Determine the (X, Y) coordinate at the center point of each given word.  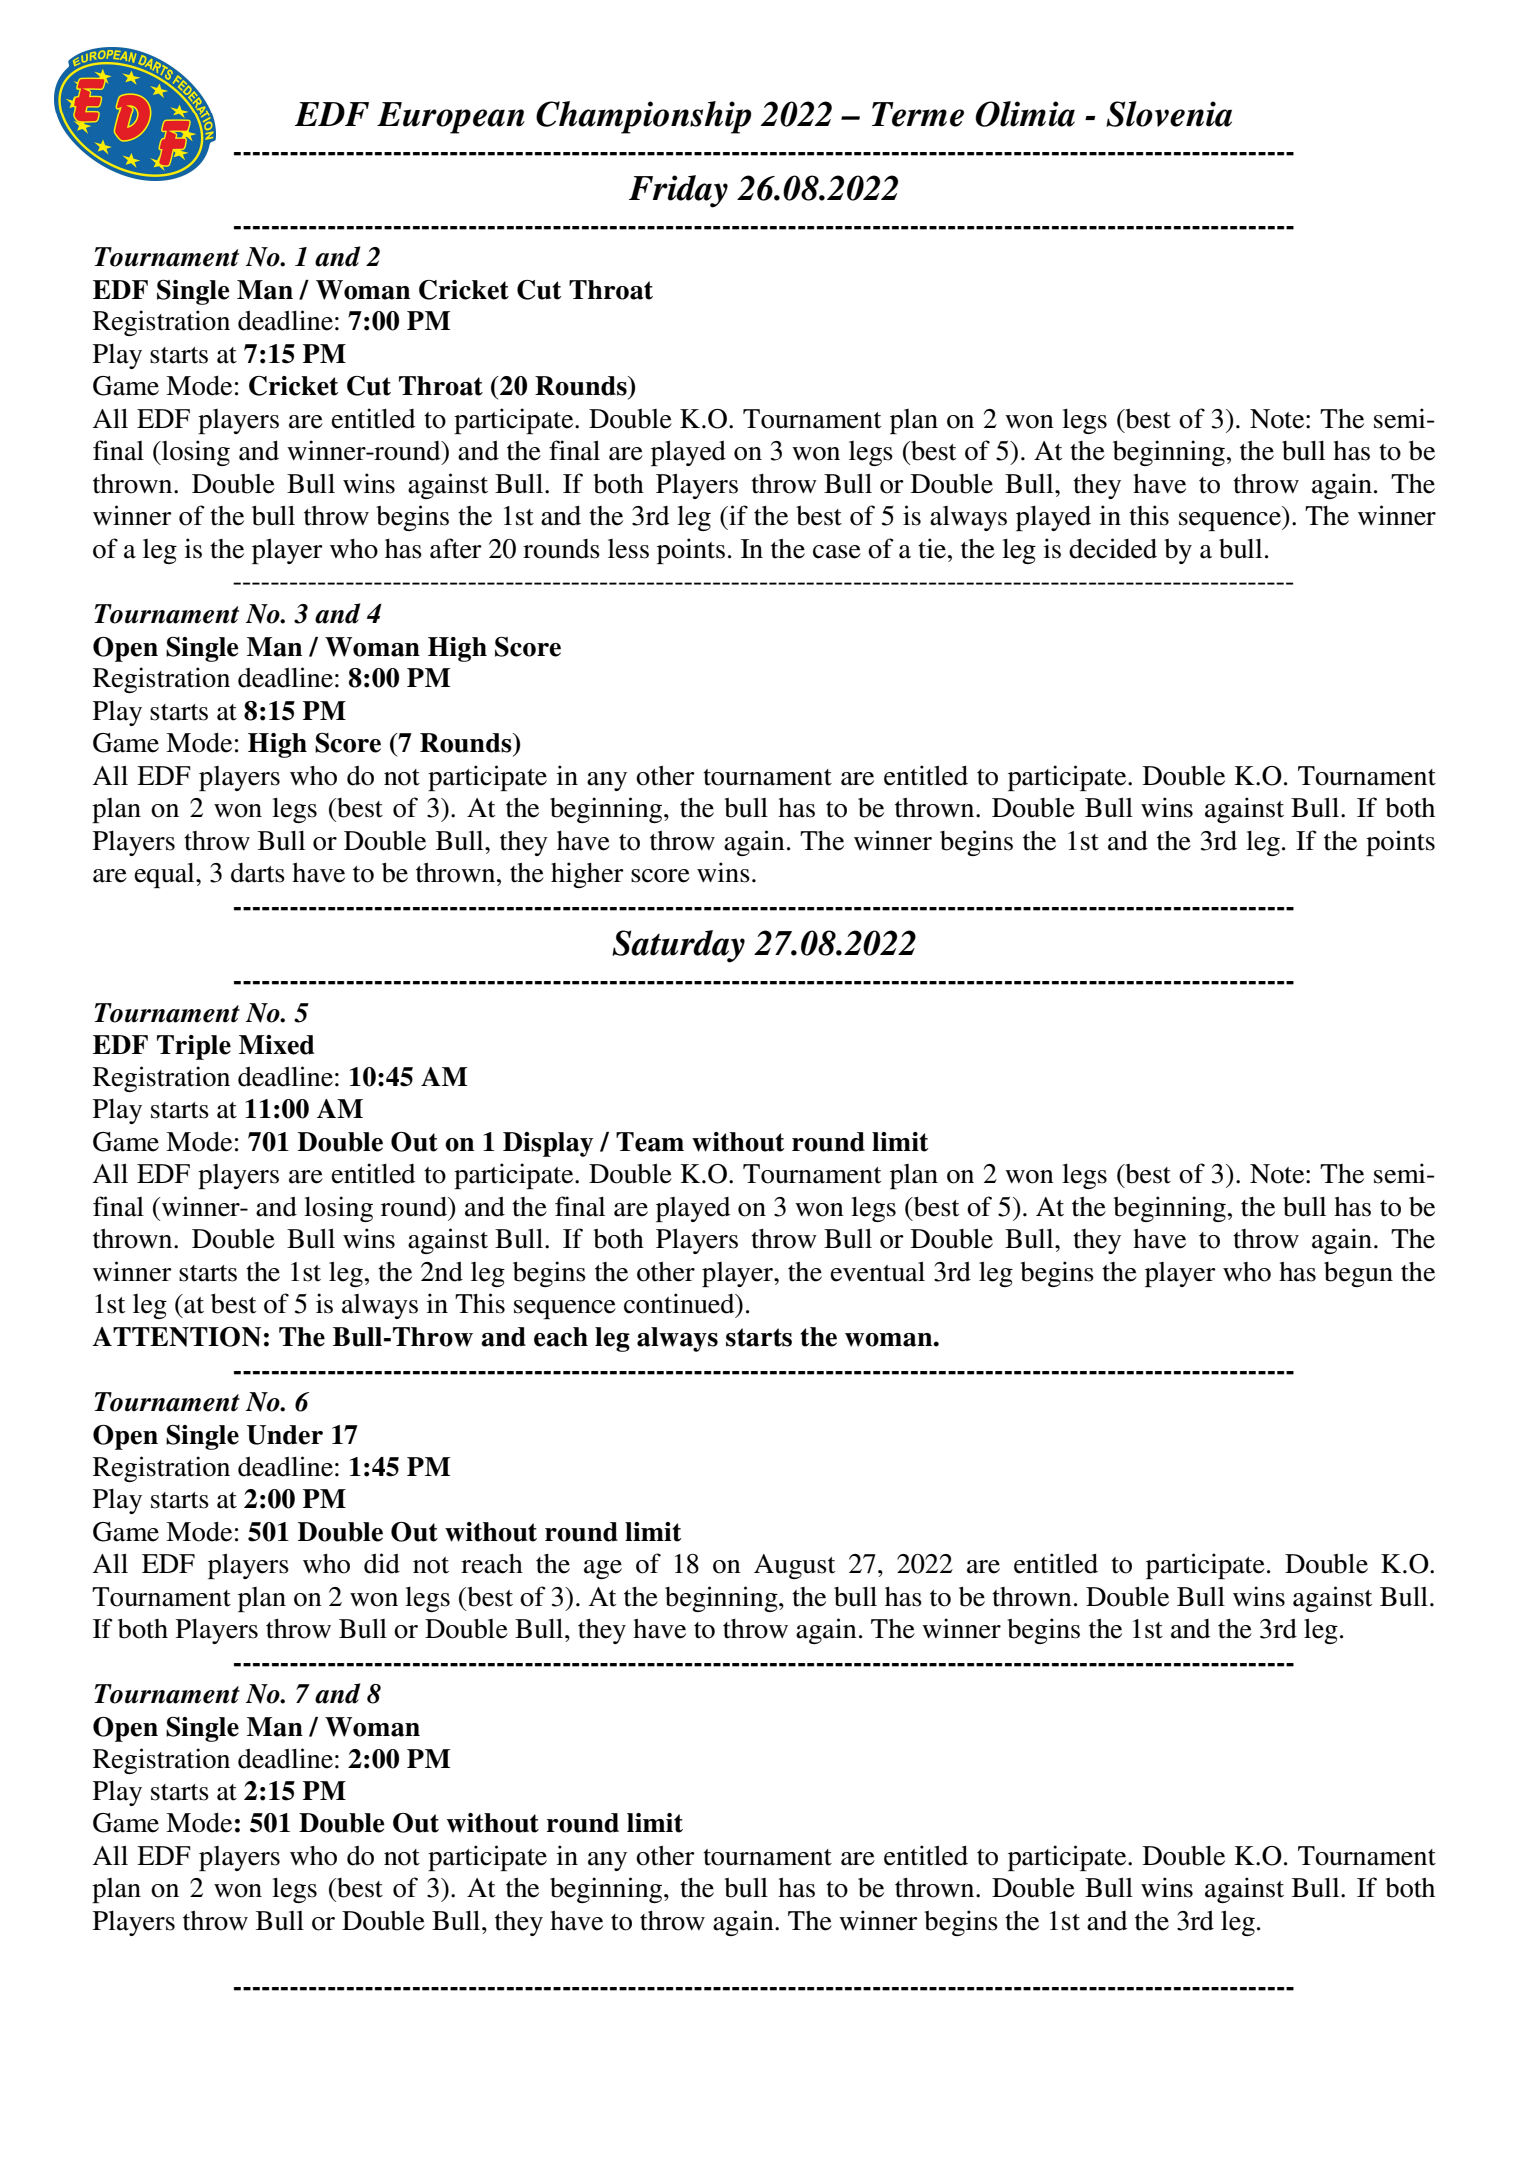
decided (1113, 548)
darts (258, 873)
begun (1358, 1274)
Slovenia (1169, 114)
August (795, 1566)
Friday (678, 191)
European (451, 118)
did (382, 1563)
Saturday (678, 946)
